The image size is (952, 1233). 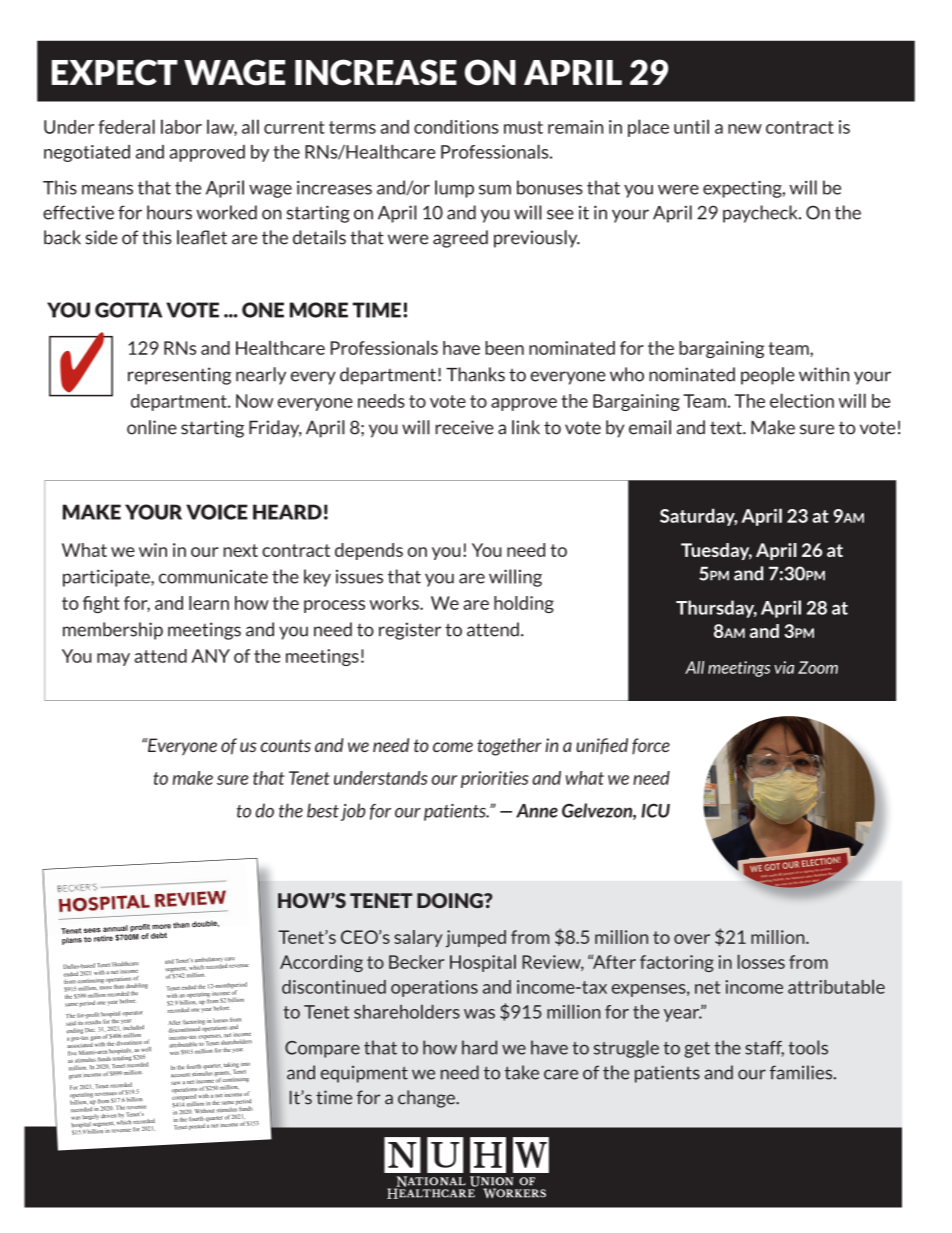 What do you see at coordinates (716, 551) in the screenshot?
I see `Tuesday` at bounding box center [716, 551].
